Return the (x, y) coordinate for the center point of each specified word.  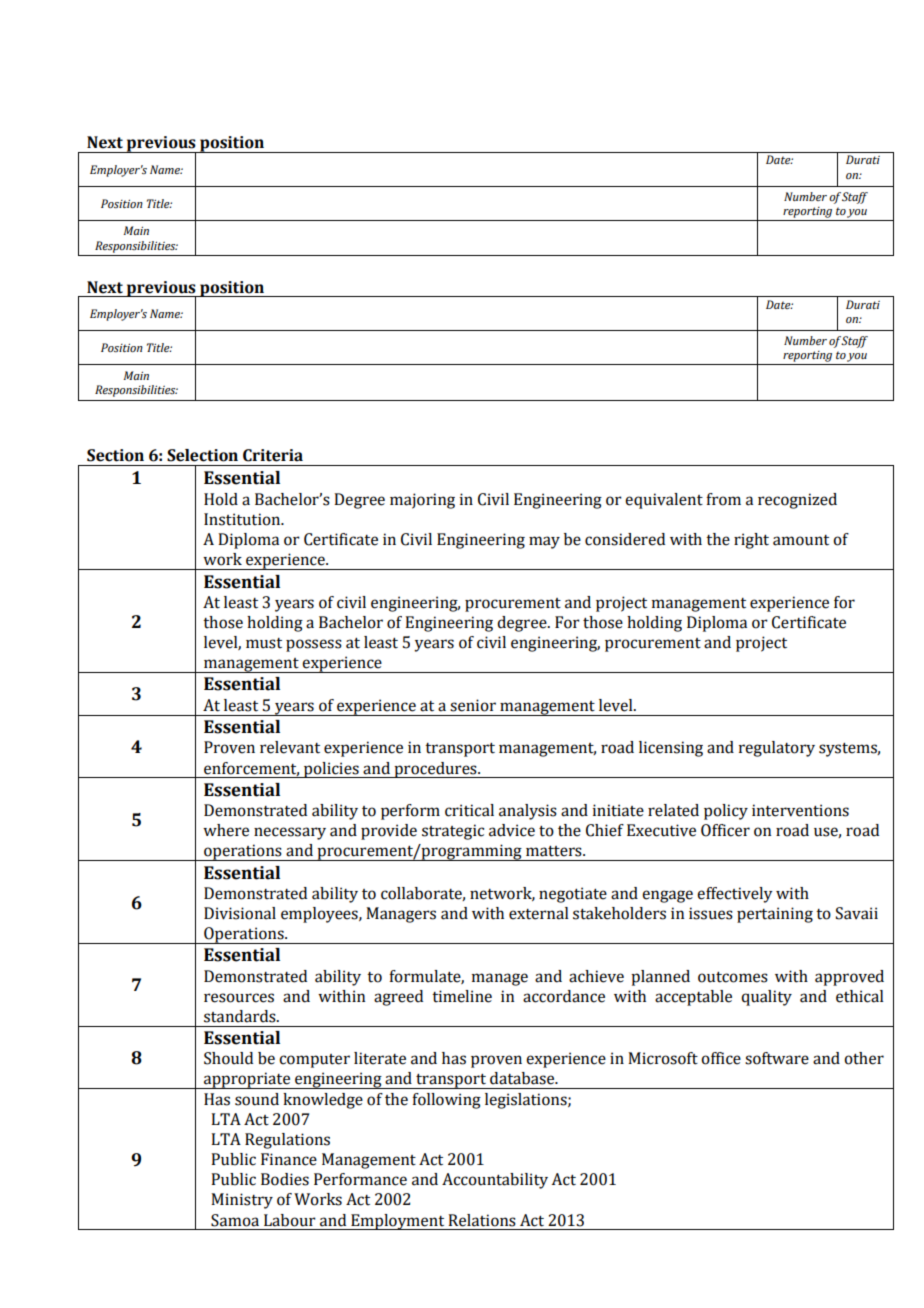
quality (766, 998)
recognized (797, 501)
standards (241, 1016)
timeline (462, 996)
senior (473, 705)
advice (512, 830)
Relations (482, 1220)
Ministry (242, 1201)
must (264, 643)
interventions (800, 810)
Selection (202, 455)
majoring (422, 501)
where (226, 830)
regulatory (777, 749)
